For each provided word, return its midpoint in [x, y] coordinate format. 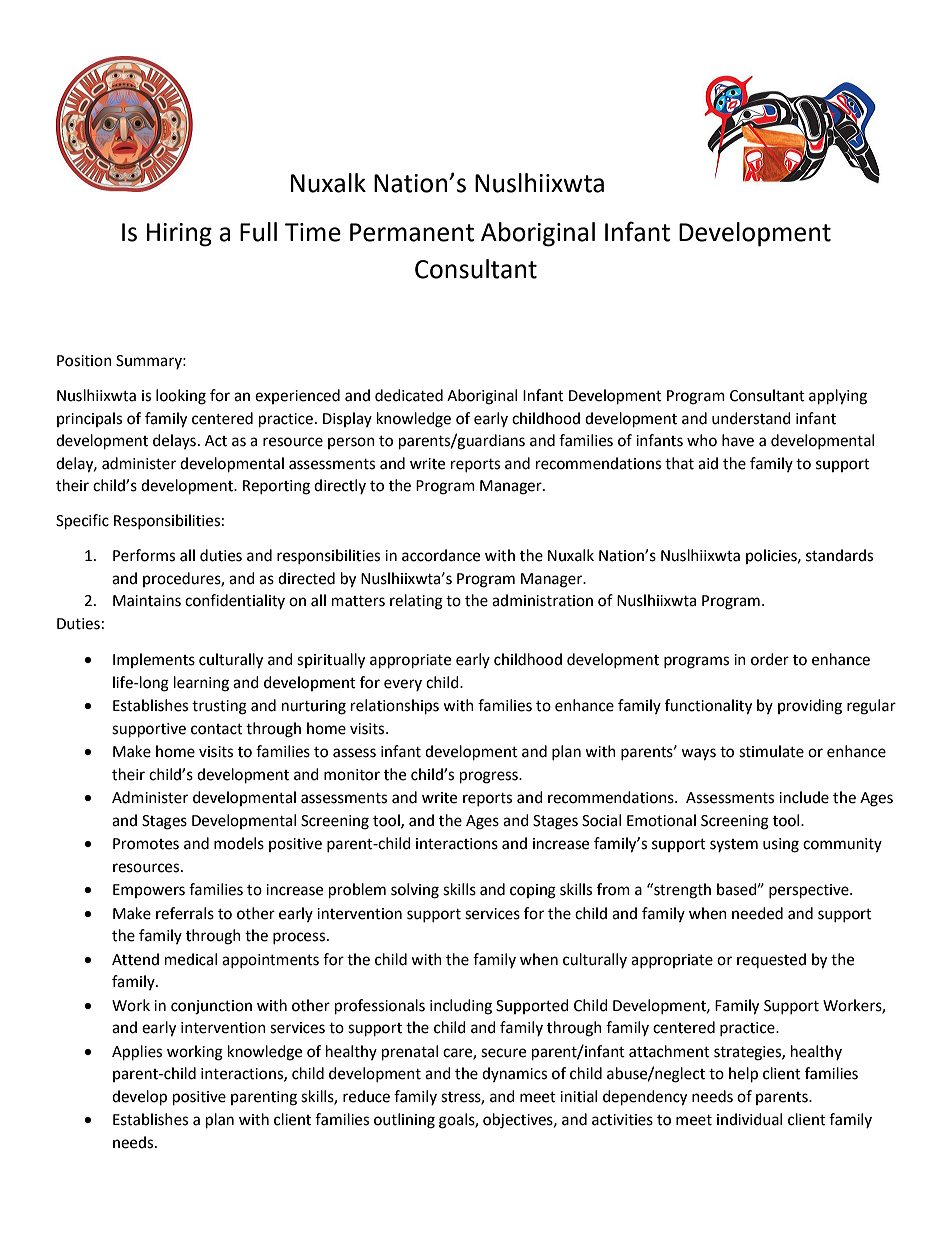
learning [201, 684]
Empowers [149, 891]
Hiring [179, 235]
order [770, 659]
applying [838, 397]
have [738, 440]
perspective [810, 891]
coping [533, 891]
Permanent [412, 232]
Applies [137, 1053]
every [403, 685]
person [351, 443]
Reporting [276, 487]
